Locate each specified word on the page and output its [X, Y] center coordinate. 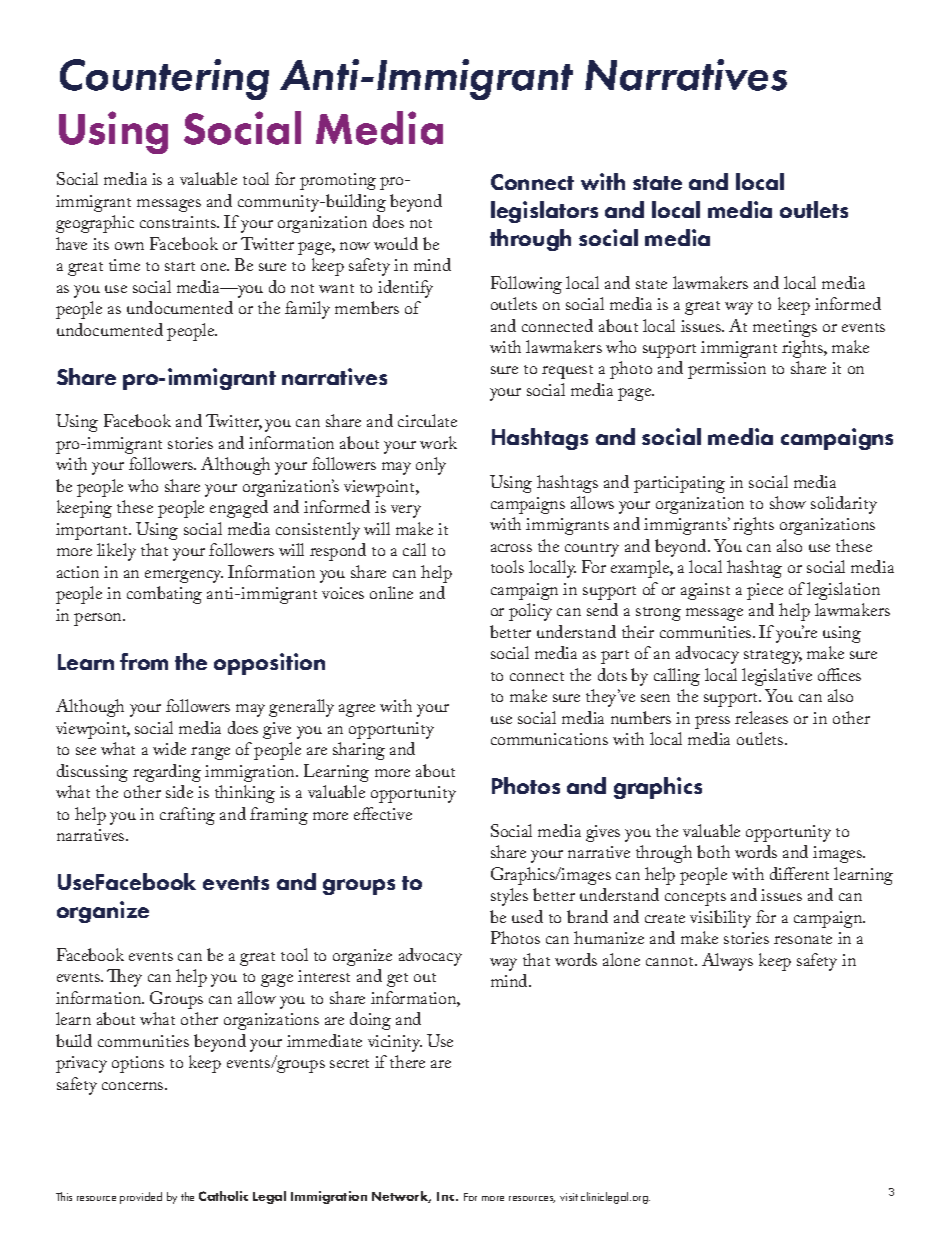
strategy [773, 657]
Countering [164, 79]
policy [530, 612]
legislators [544, 212]
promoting [338, 181]
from [144, 661]
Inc [447, 1196]
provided [141, 1198]
